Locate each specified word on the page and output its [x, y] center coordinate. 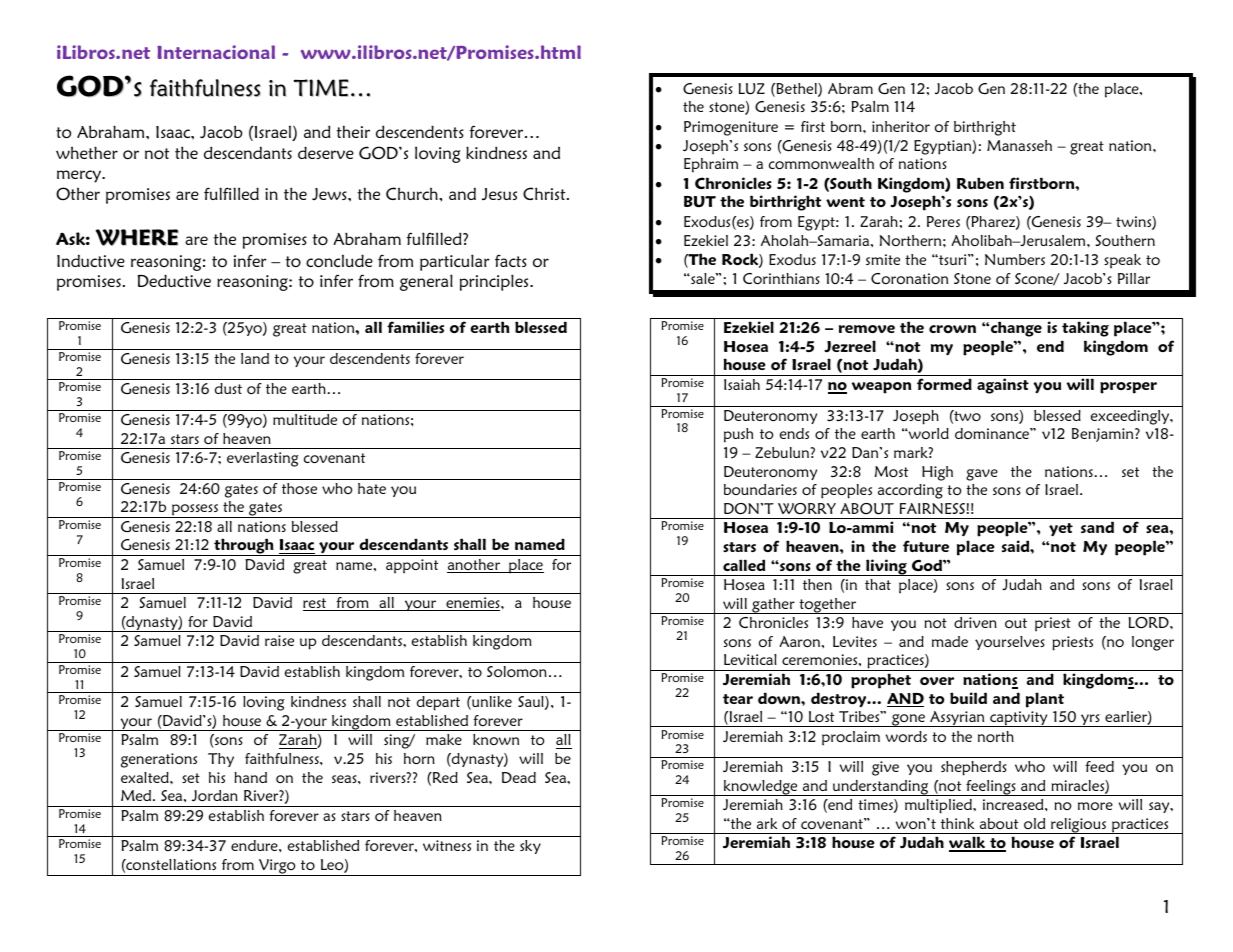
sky [530, 847]
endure [255, 845]
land [255, 358]
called [744, 565]
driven [975, 622]
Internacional [216, 52]
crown [952, 329]
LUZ [751, 89]
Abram [850, 88]
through [244, 547]
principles [495, 282]
